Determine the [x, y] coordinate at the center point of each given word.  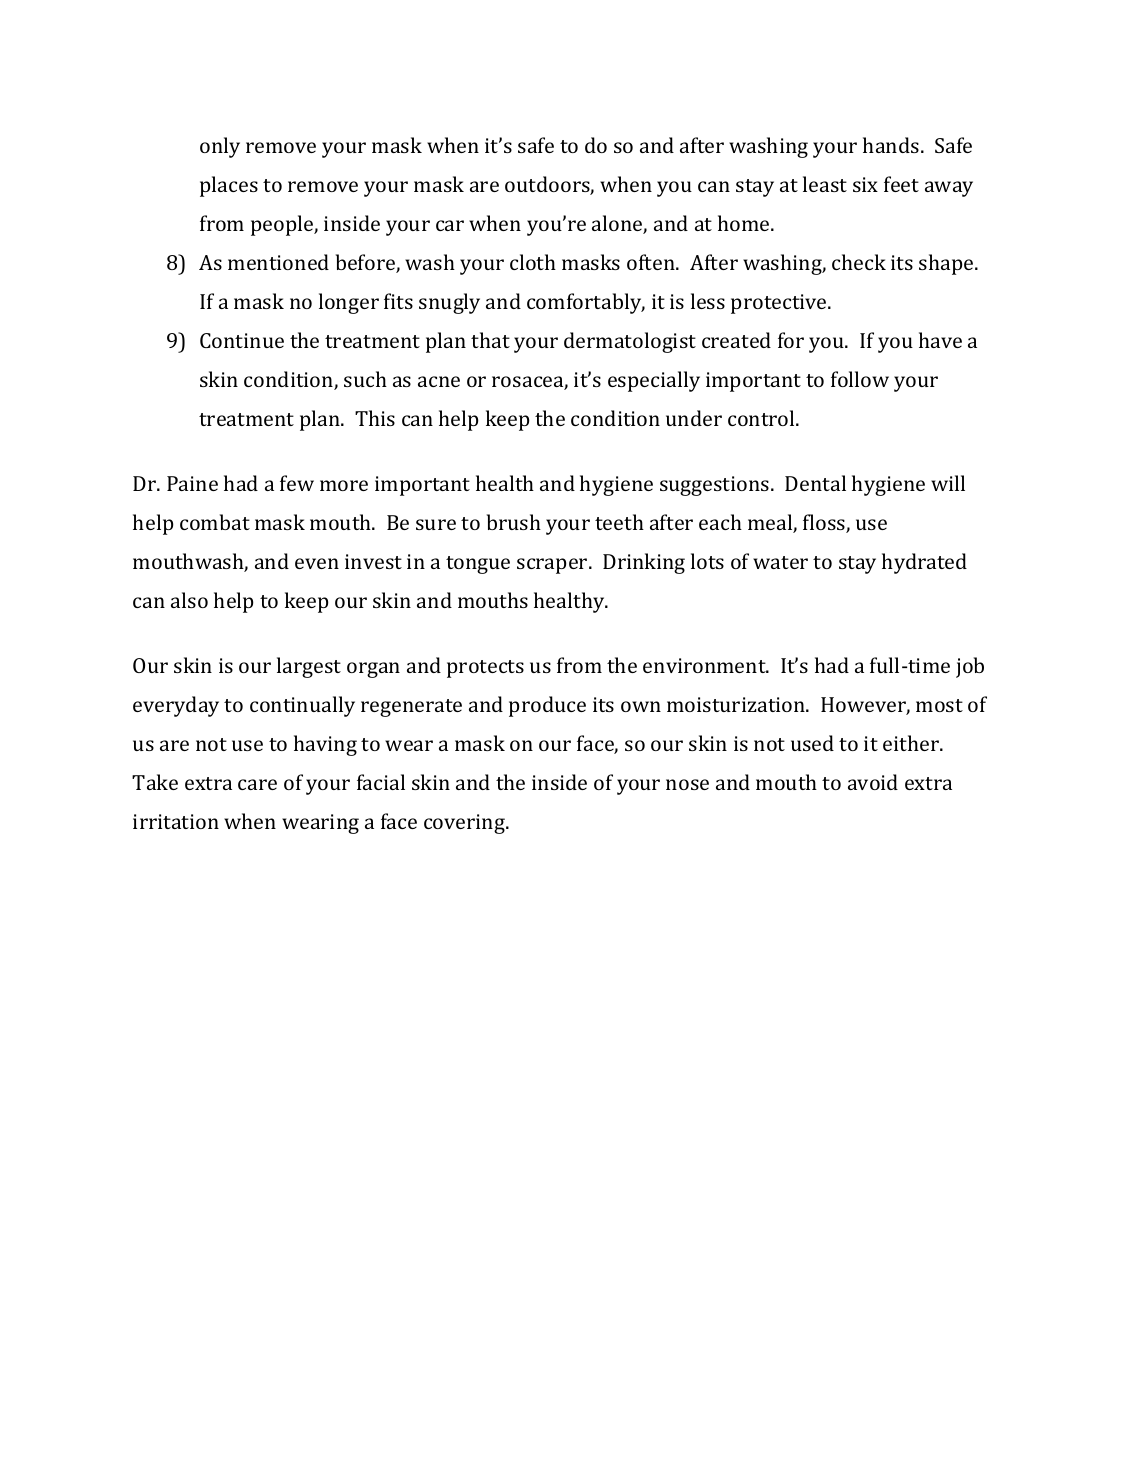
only [220, 147]
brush [514, 522]
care [257, 784]
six [865, 184]
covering [465, 824]
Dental [815, 483]
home [745, 223]
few [297, 483]
